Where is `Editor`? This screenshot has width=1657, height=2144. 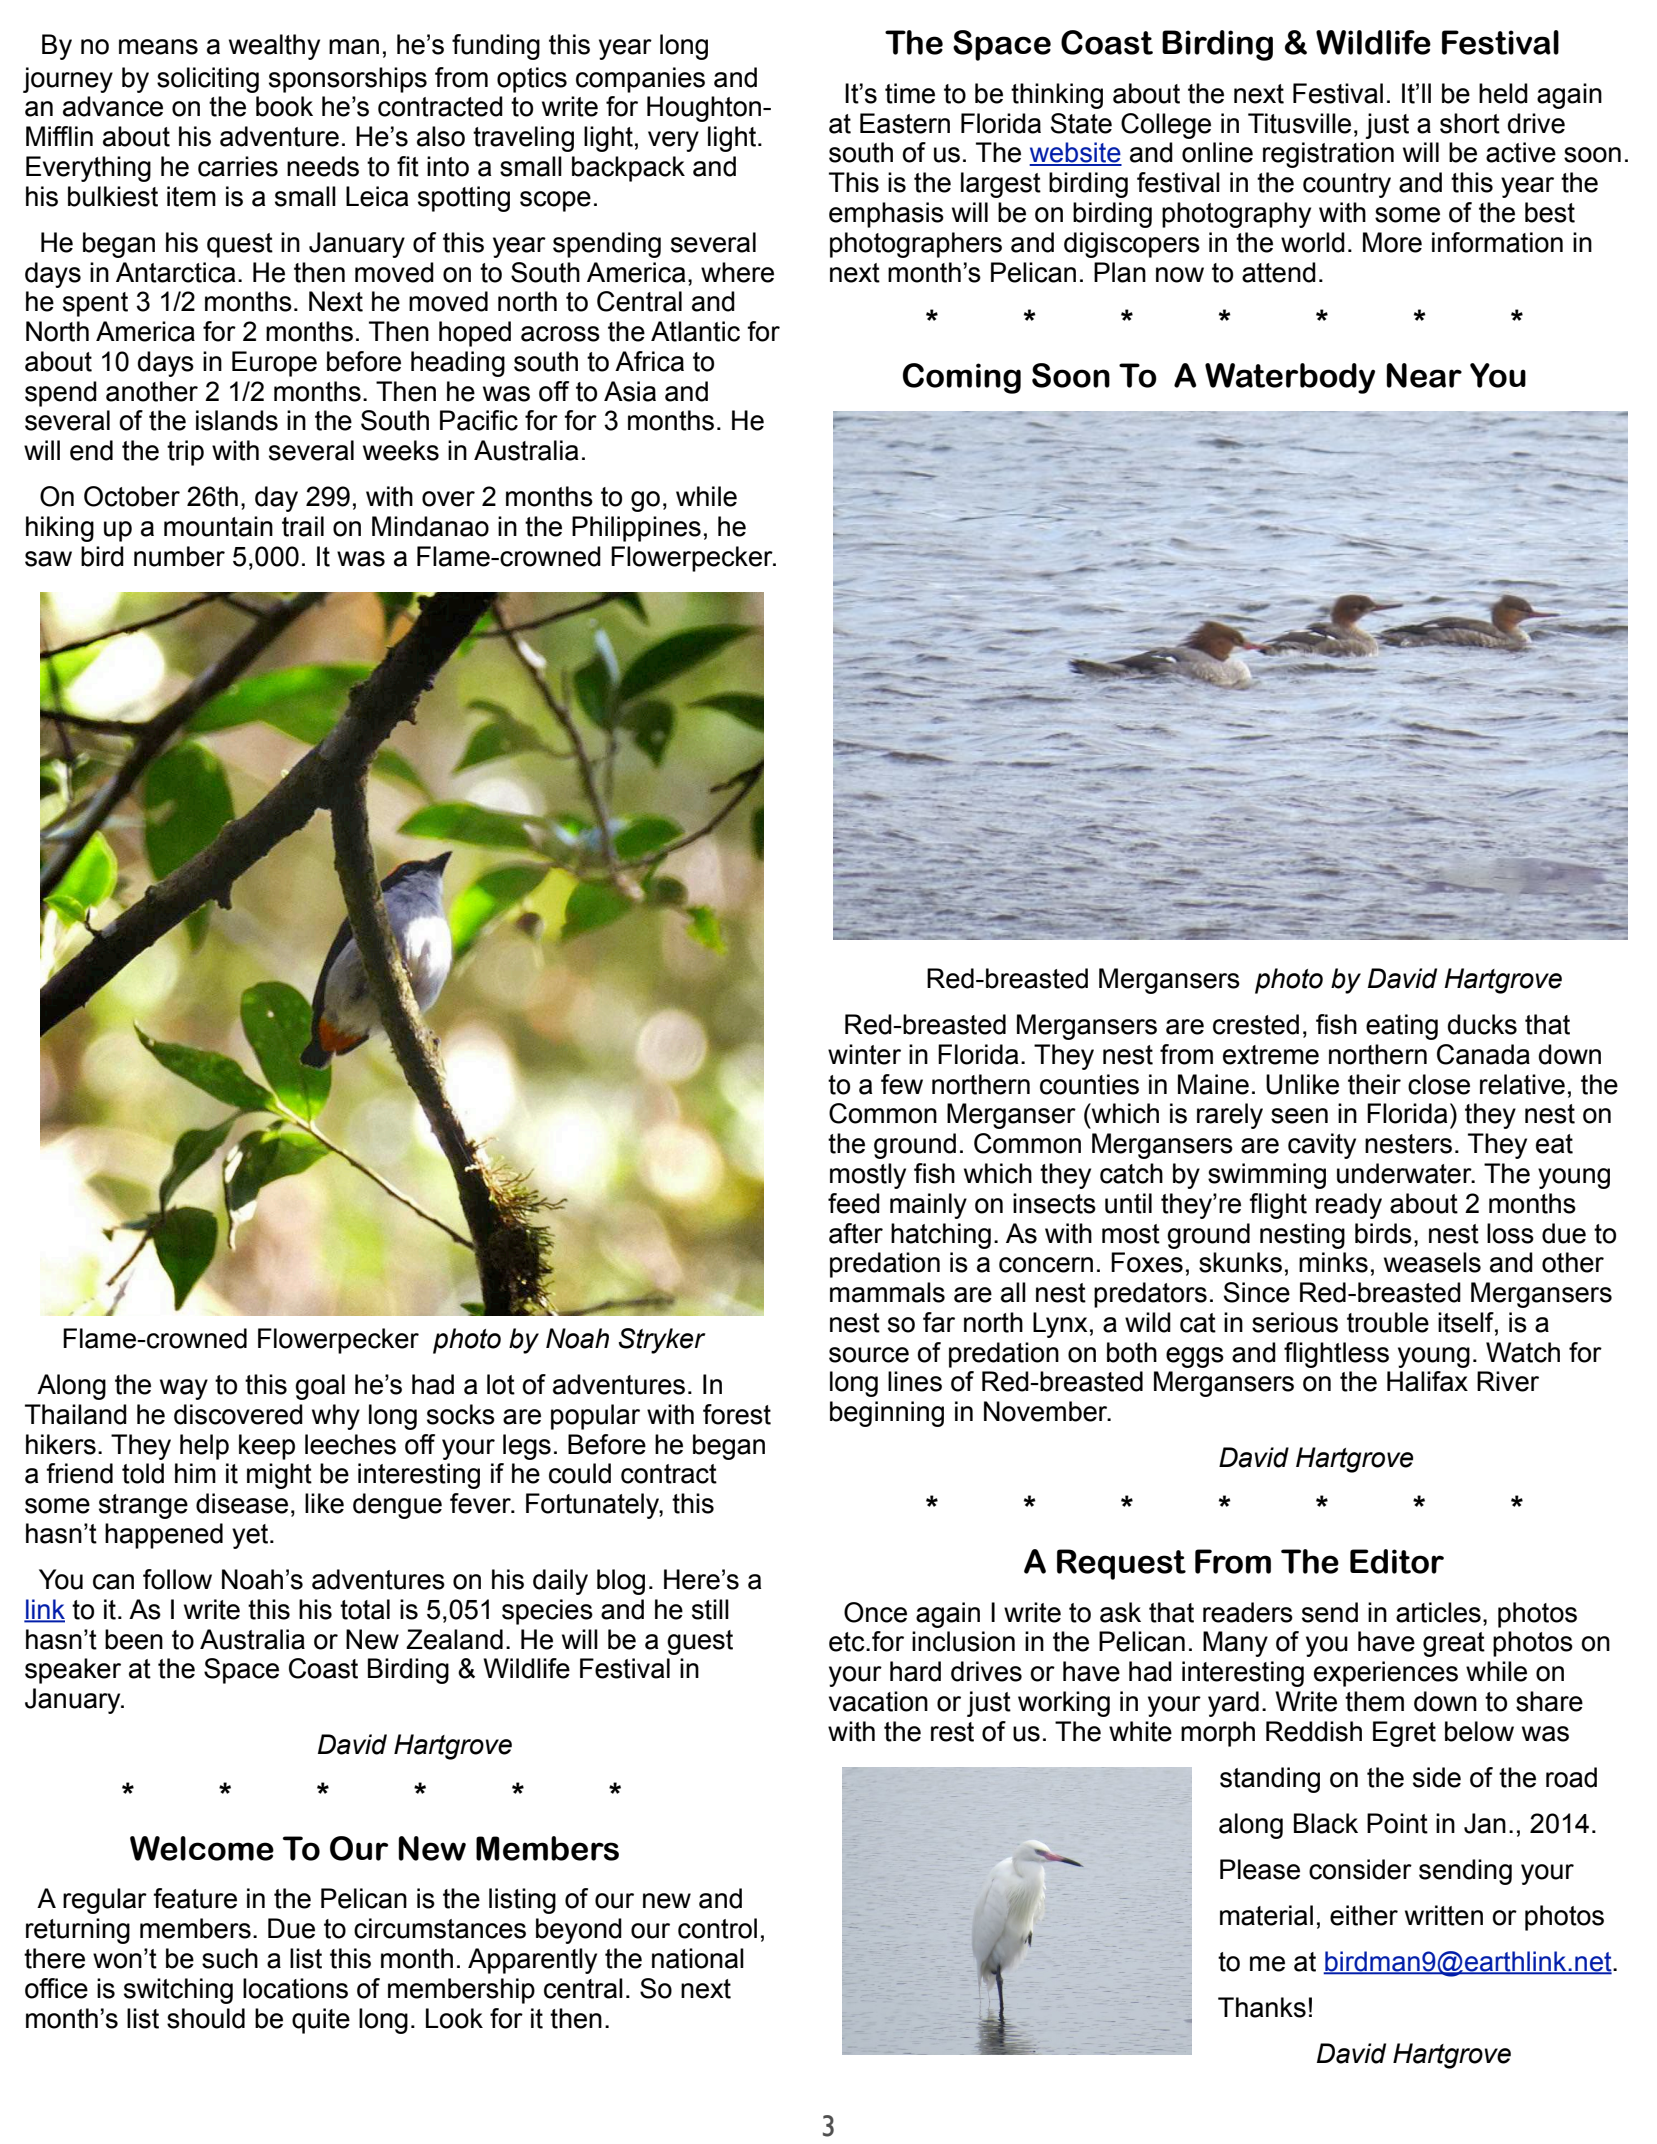 Editor is located at coordinates (1397, 1561).
